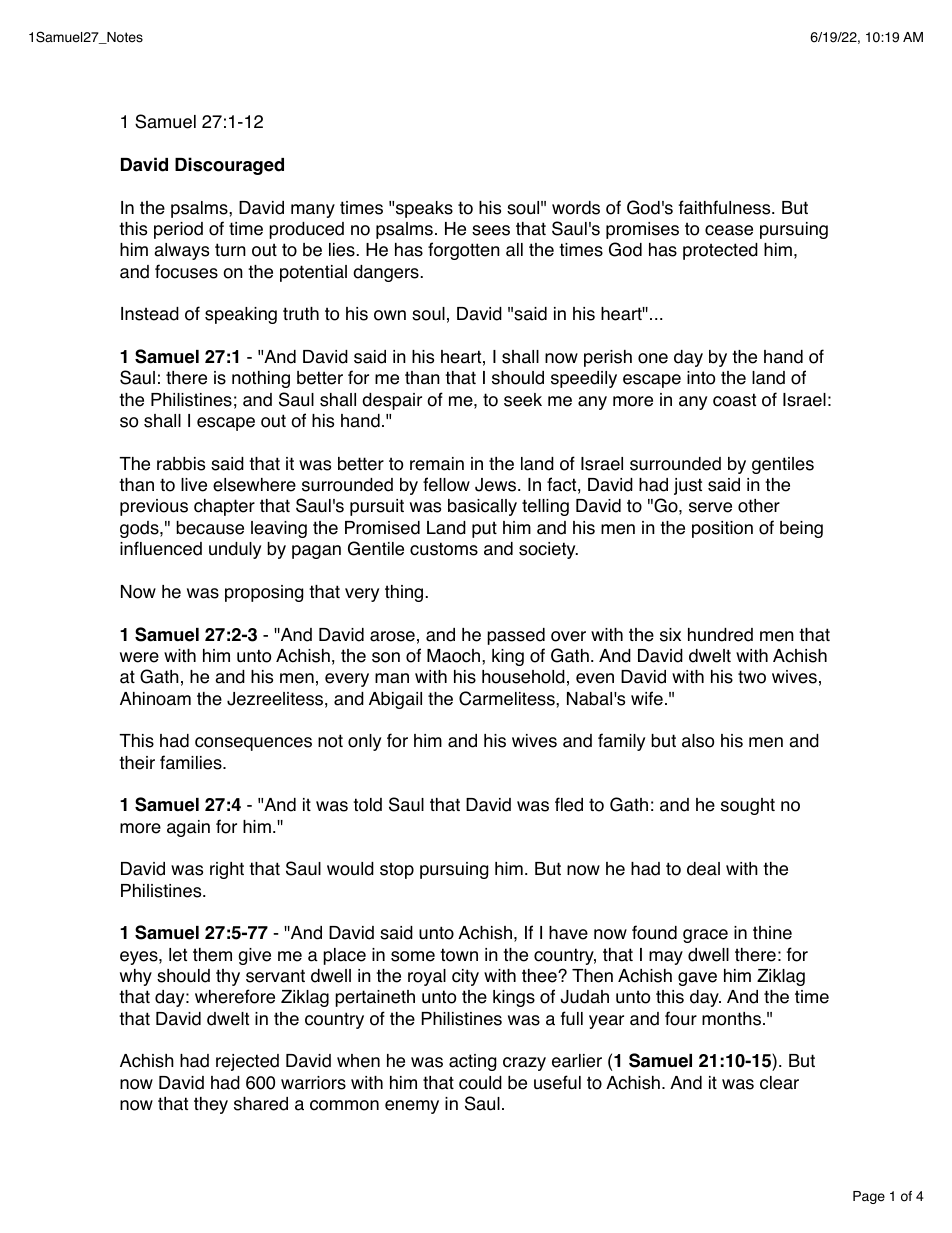 The image size is (952, 1233). I want to click on two, so click(752, 677).
